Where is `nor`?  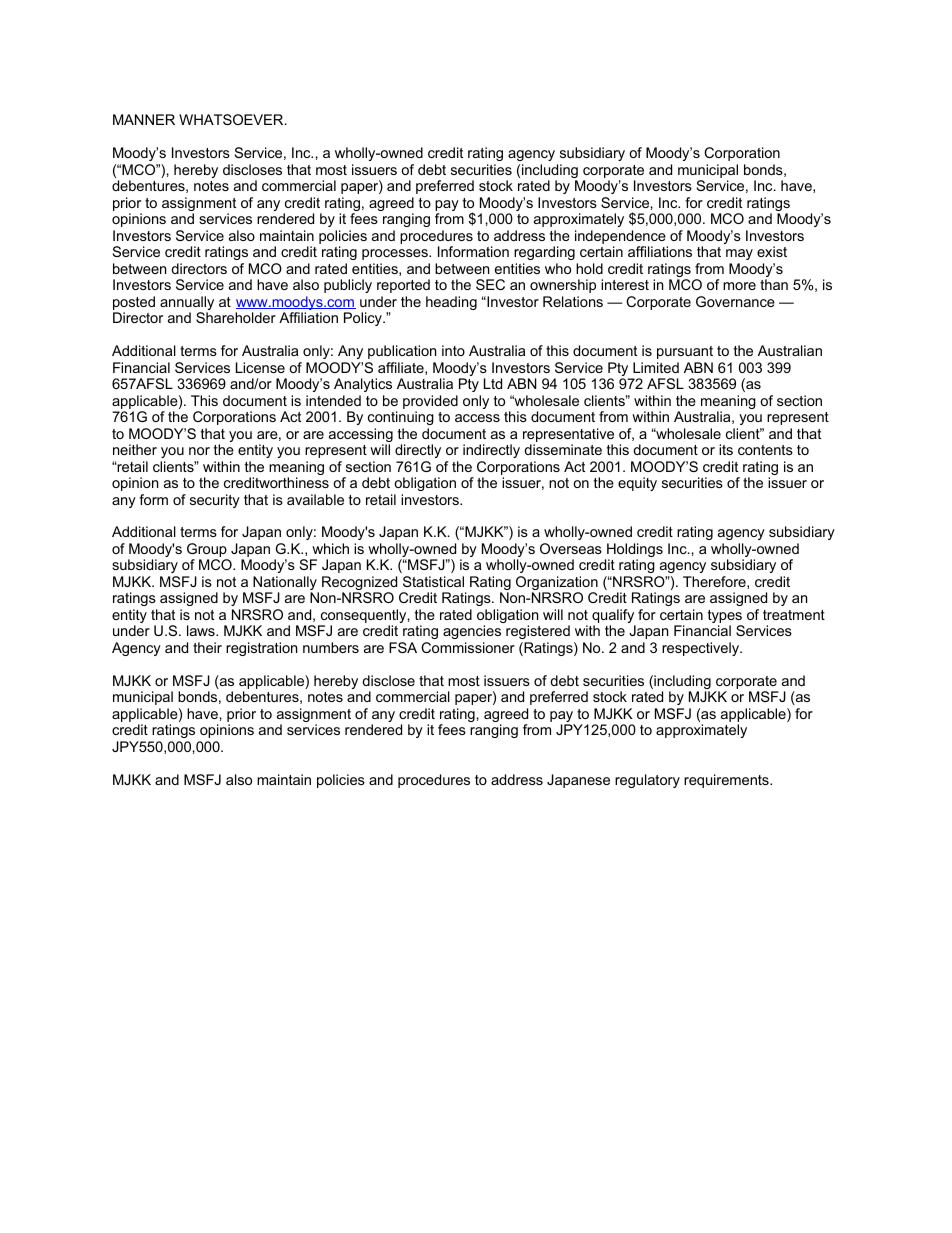
nor is located at coordinates (199, 451).
